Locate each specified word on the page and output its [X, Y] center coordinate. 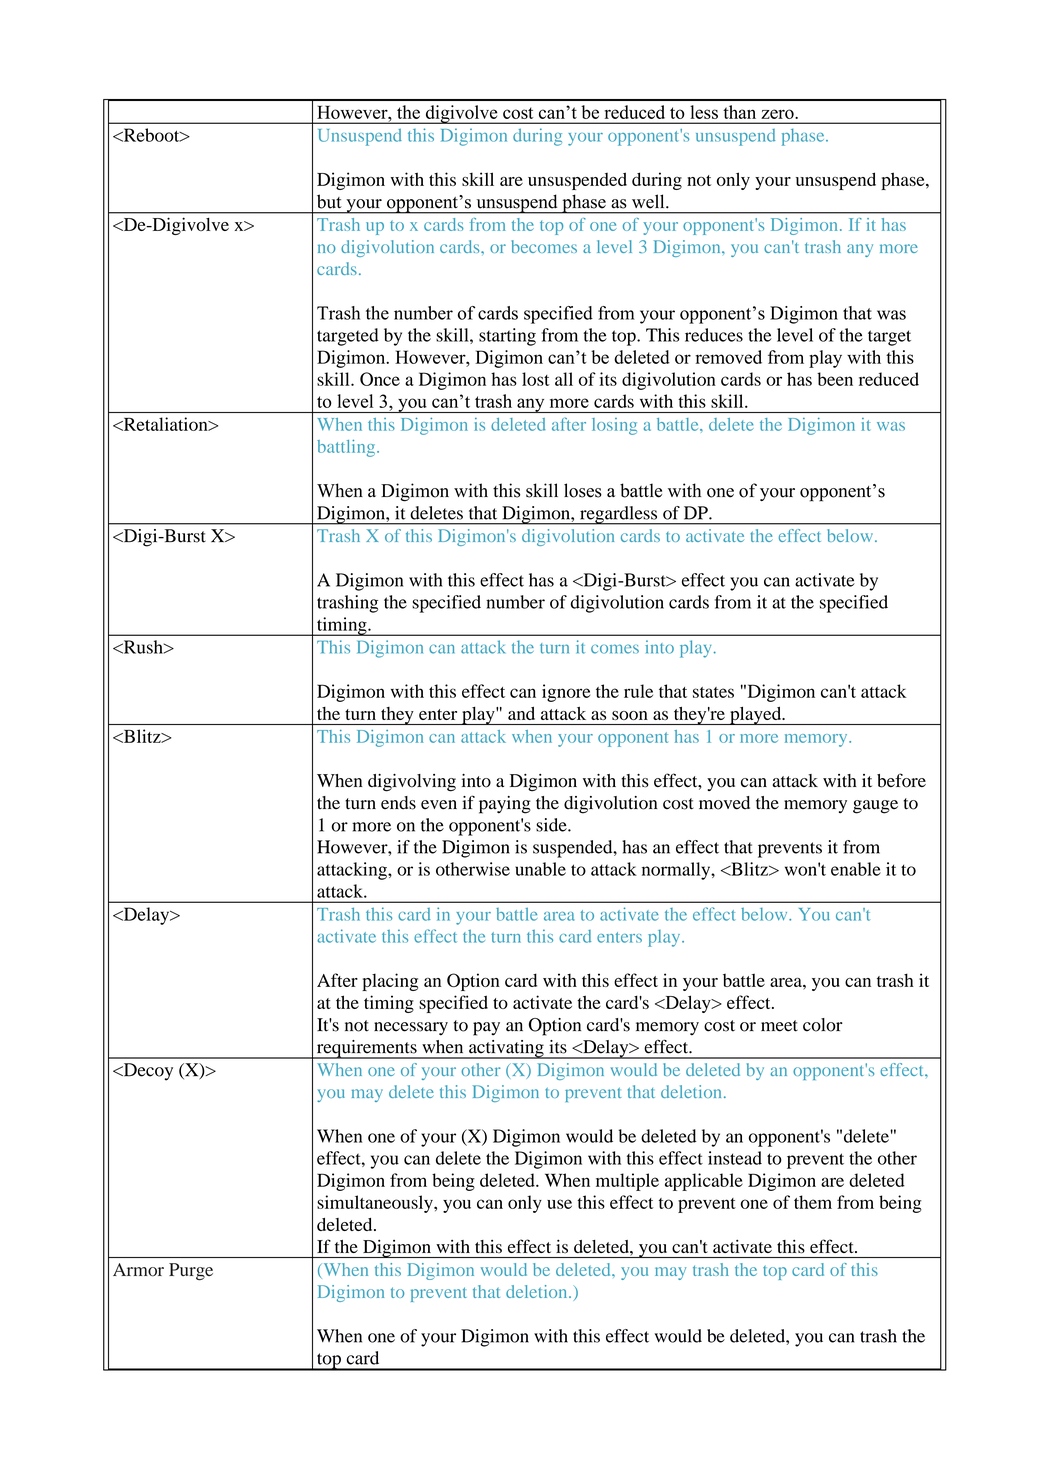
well [649, 201]
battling [347, 448]
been [835, 379]
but [329, 201]
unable [540, 869]
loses [583, 490]
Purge [191, 1272]
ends [398, 803]
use [559, 1204]
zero [778, 114]
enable [856, 869]
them [813, 1202]
